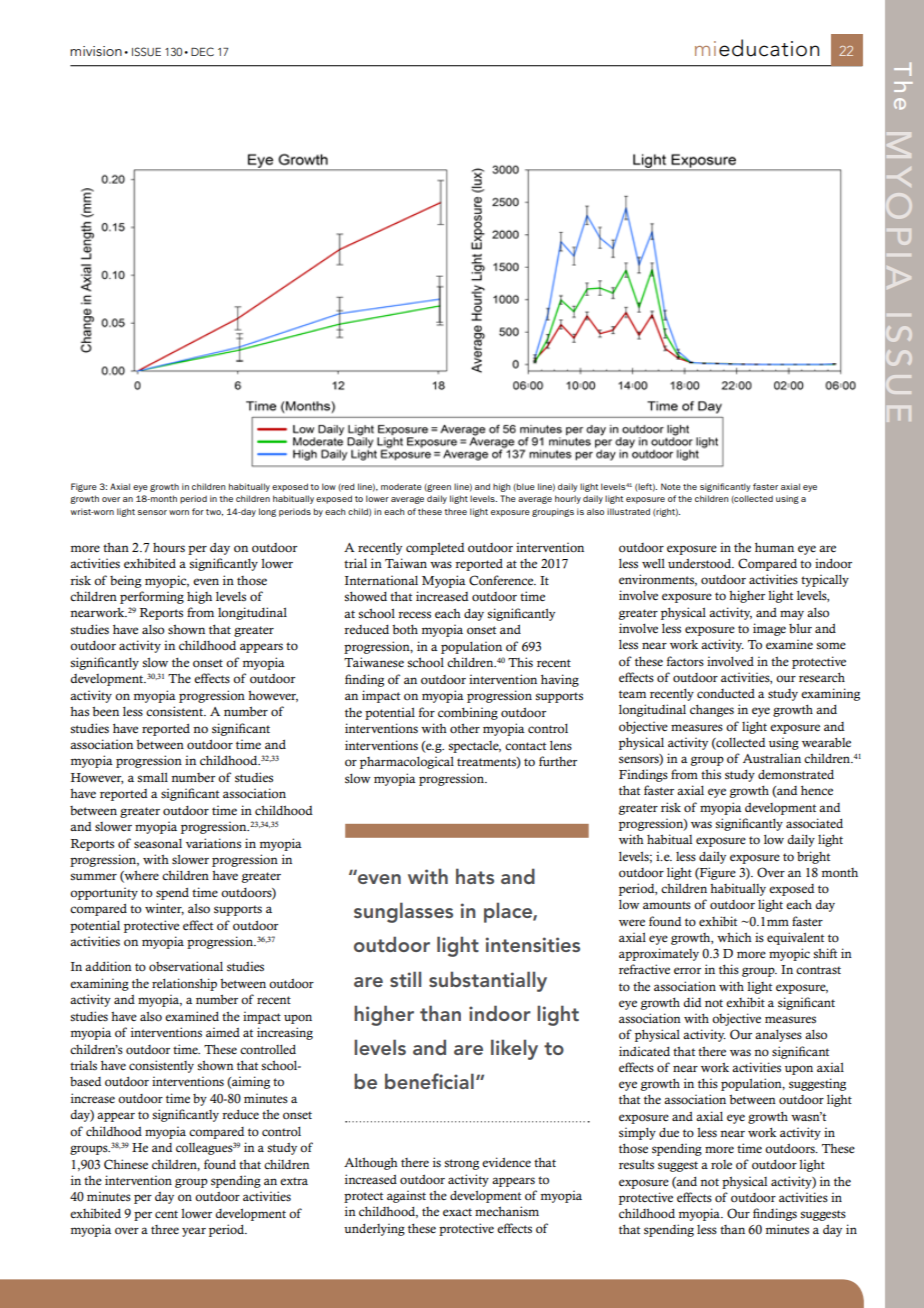 This screenshot has width=924, height=1308. Describe the element at coordinates (401, 486) in the screenshot. I see `moderate` at that location.
